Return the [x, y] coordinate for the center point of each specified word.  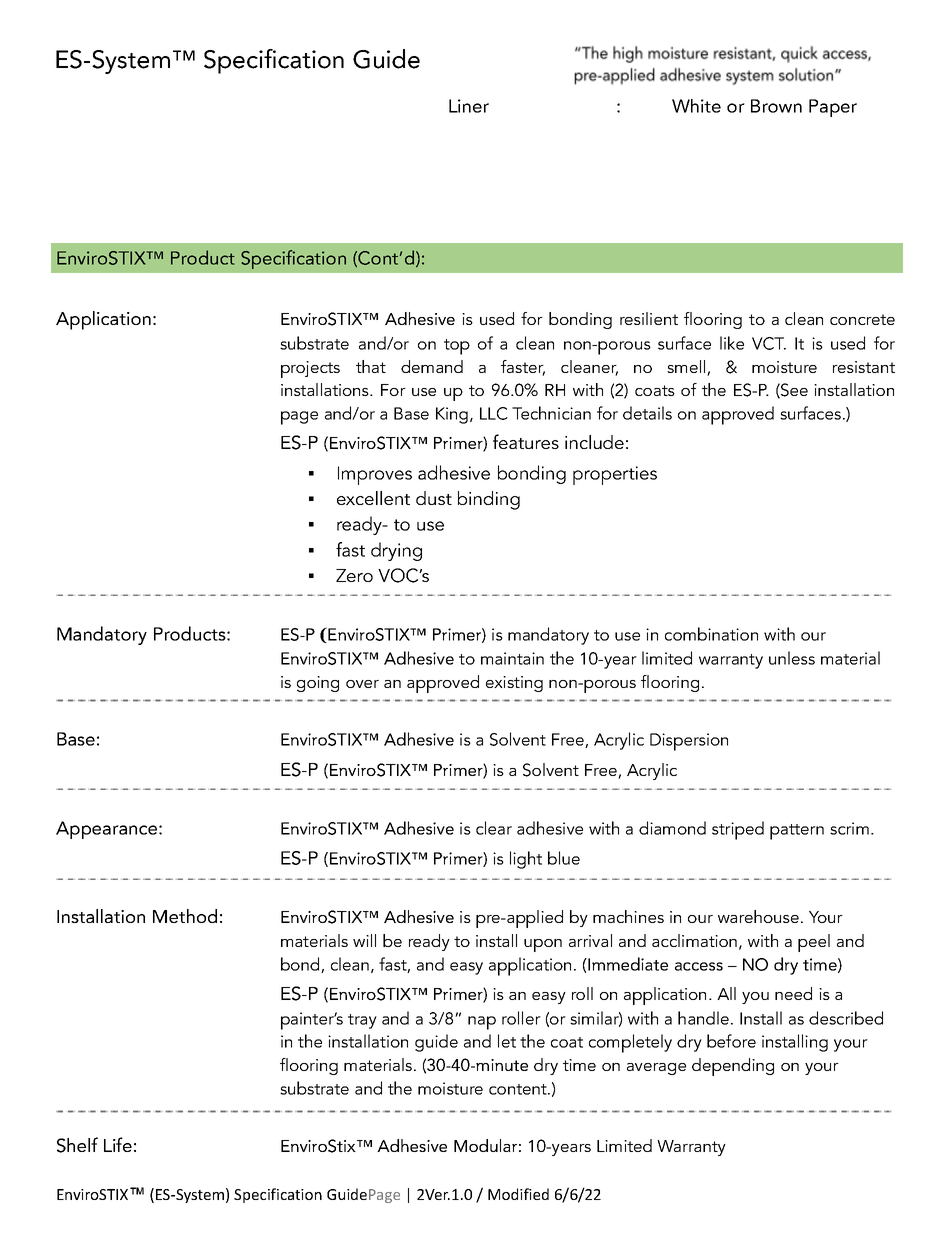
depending [733, 1067]
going [318, 684]
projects [310, 369]
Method [185, 916]
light [526, 860]
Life [118, 1144]
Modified [518, 1194]
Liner [469, 106]
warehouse [758, 916]
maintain [512, 658]
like [732, 343]
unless [792, 658]
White [696, 106]
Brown [776, 106]
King [453, 415]
